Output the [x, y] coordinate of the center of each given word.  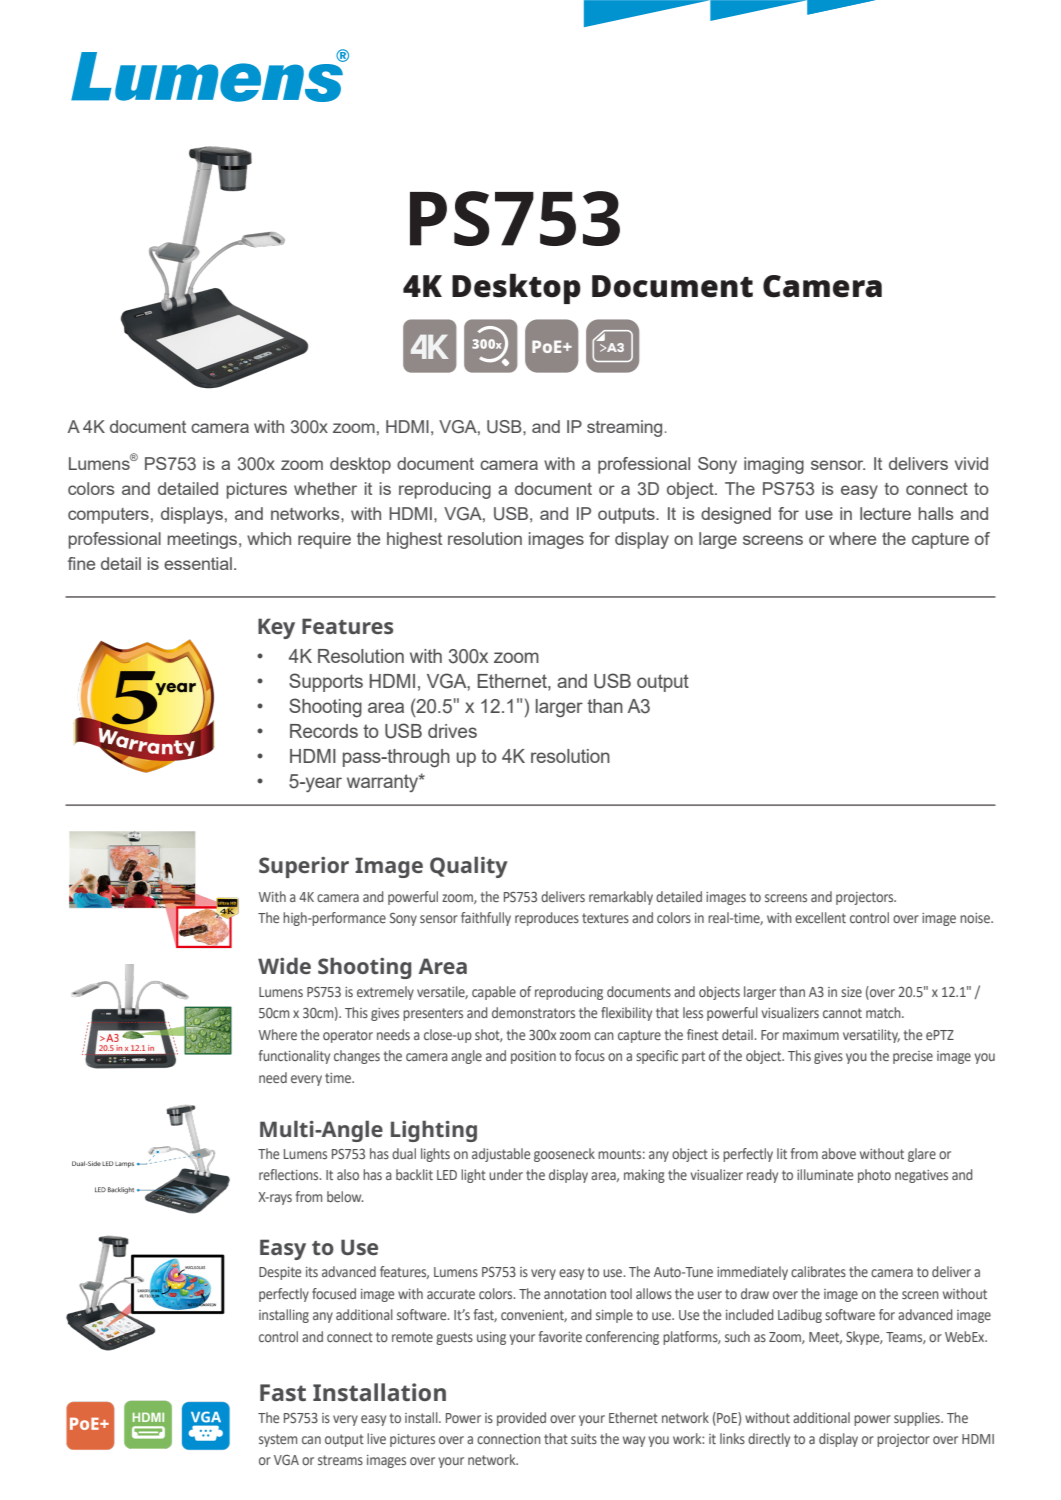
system [278, 1440]
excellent [820, 917]
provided [521, 1419]
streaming [624, 428]
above [839, 1153]
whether [325, 488]
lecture [885, 513]
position [533, 1057]
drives [452, 731]
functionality [294, 1057]
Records [324, 731]
